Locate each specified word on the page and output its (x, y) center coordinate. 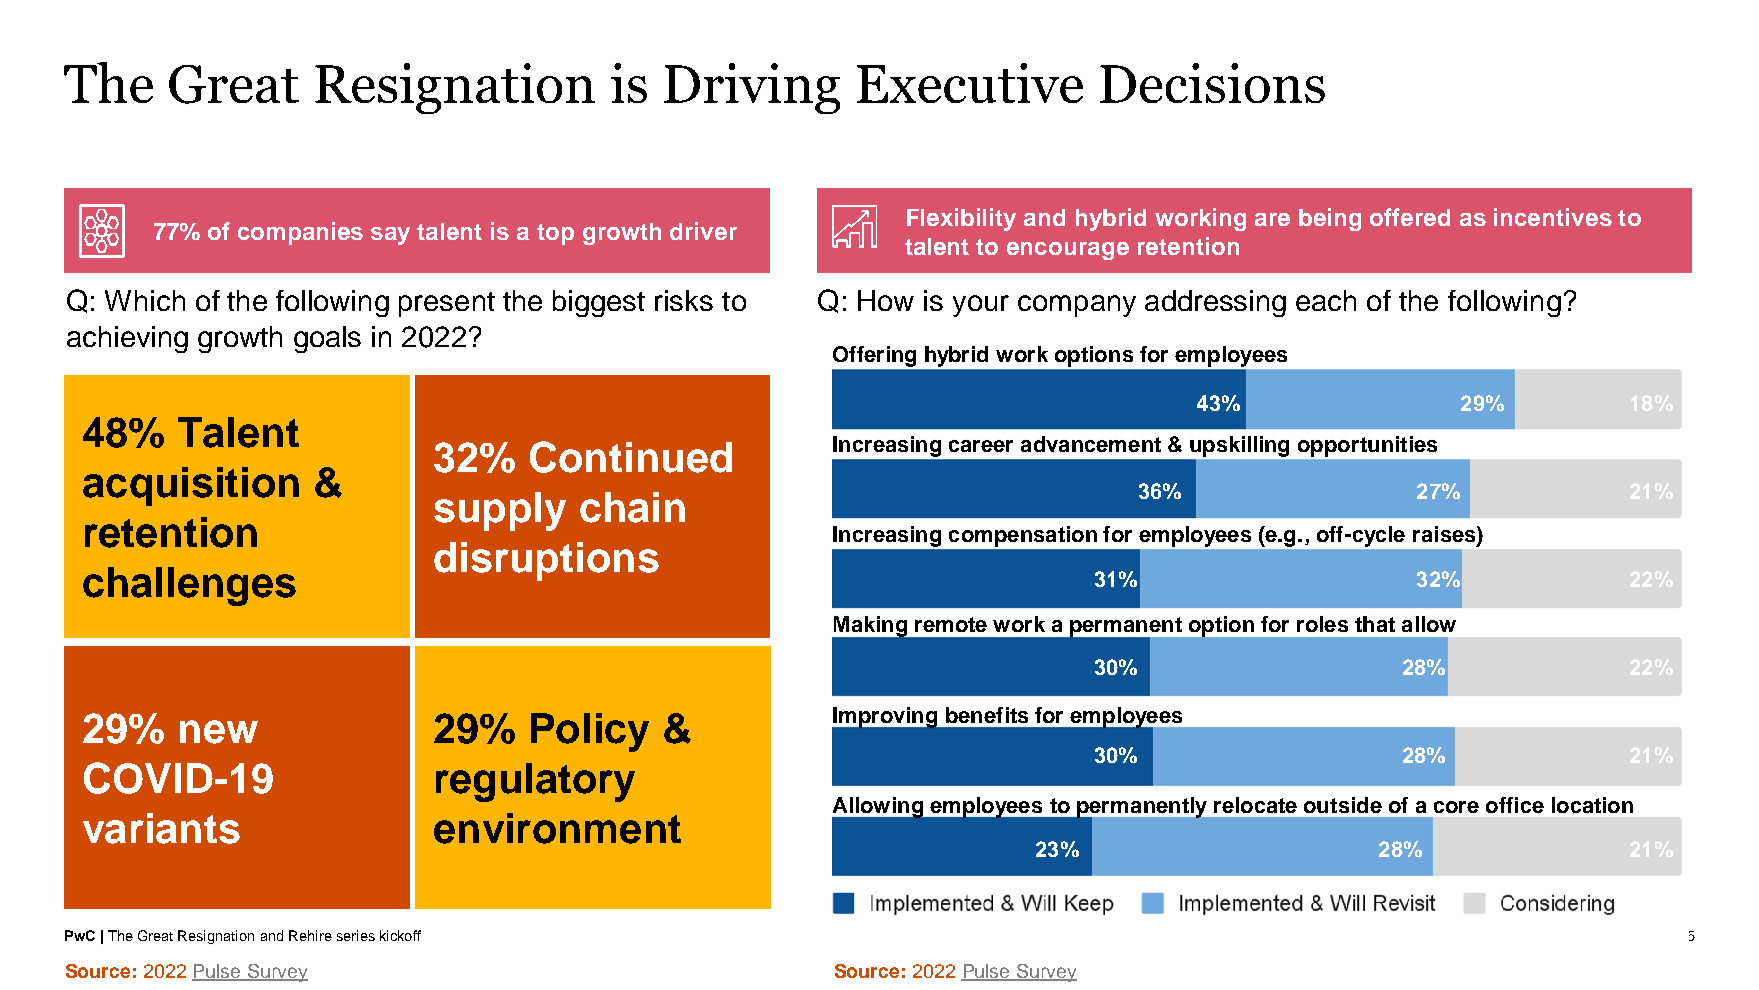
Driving (752, 88)
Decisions (1212, 83)
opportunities (1367, 446)
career (981, 446)
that (1375, 624)
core (1456, 807)
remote (951, 624)
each (1326, 300)
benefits (987, 715)
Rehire (310, 935)
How (886, 300)
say (390, 236)
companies (300, 233)
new (219, 732)
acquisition (191, 486)
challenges (189, 586)
